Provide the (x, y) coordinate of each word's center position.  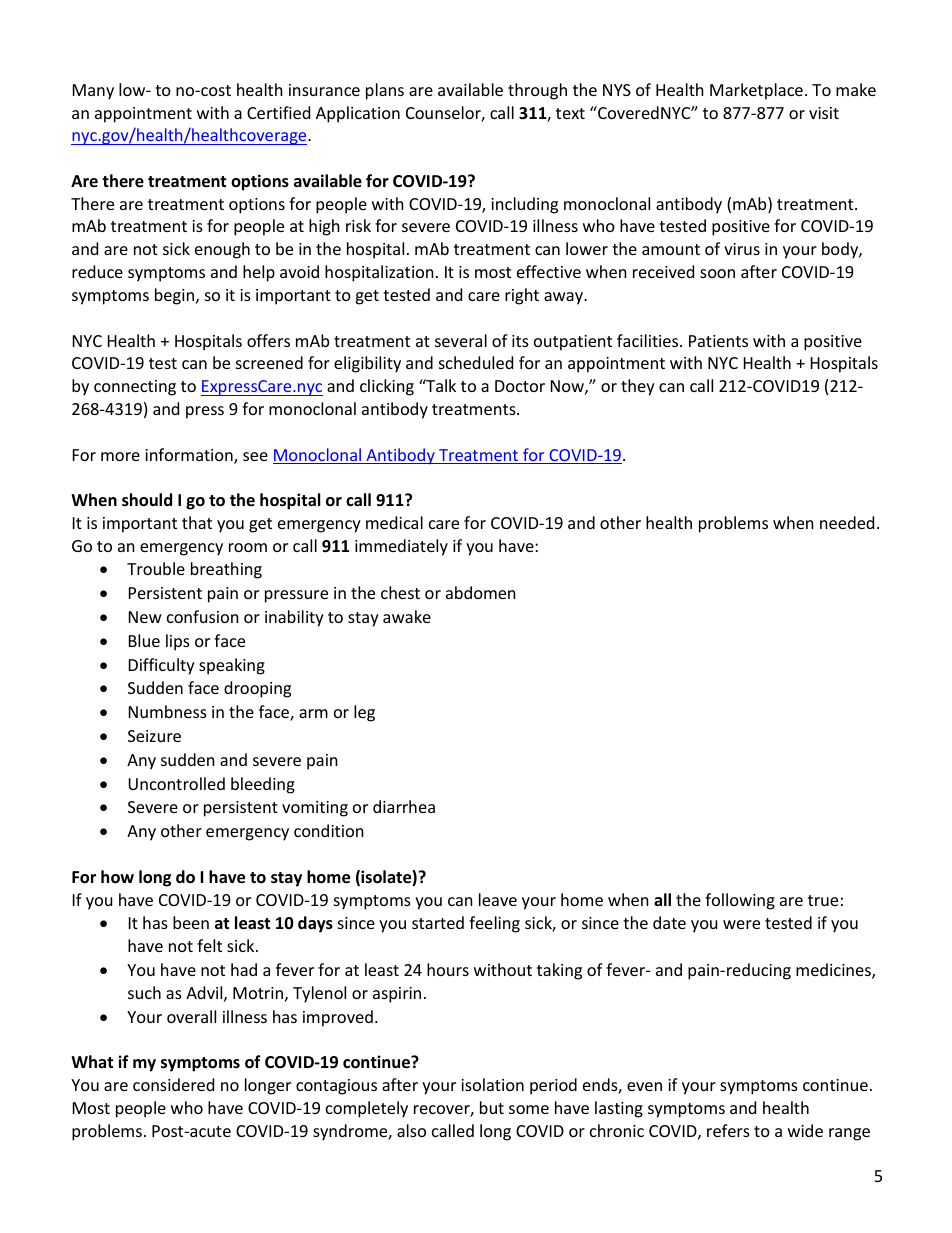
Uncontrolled (176, 783)
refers (728, 1130)
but (492, 1107)
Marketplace (756, 91)
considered (173, 1084)
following (740, 901)
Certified (278, 112)
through (537, 91)
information (190, 456)
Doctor (520, 386)
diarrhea (404, 806)
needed (847, 522)
